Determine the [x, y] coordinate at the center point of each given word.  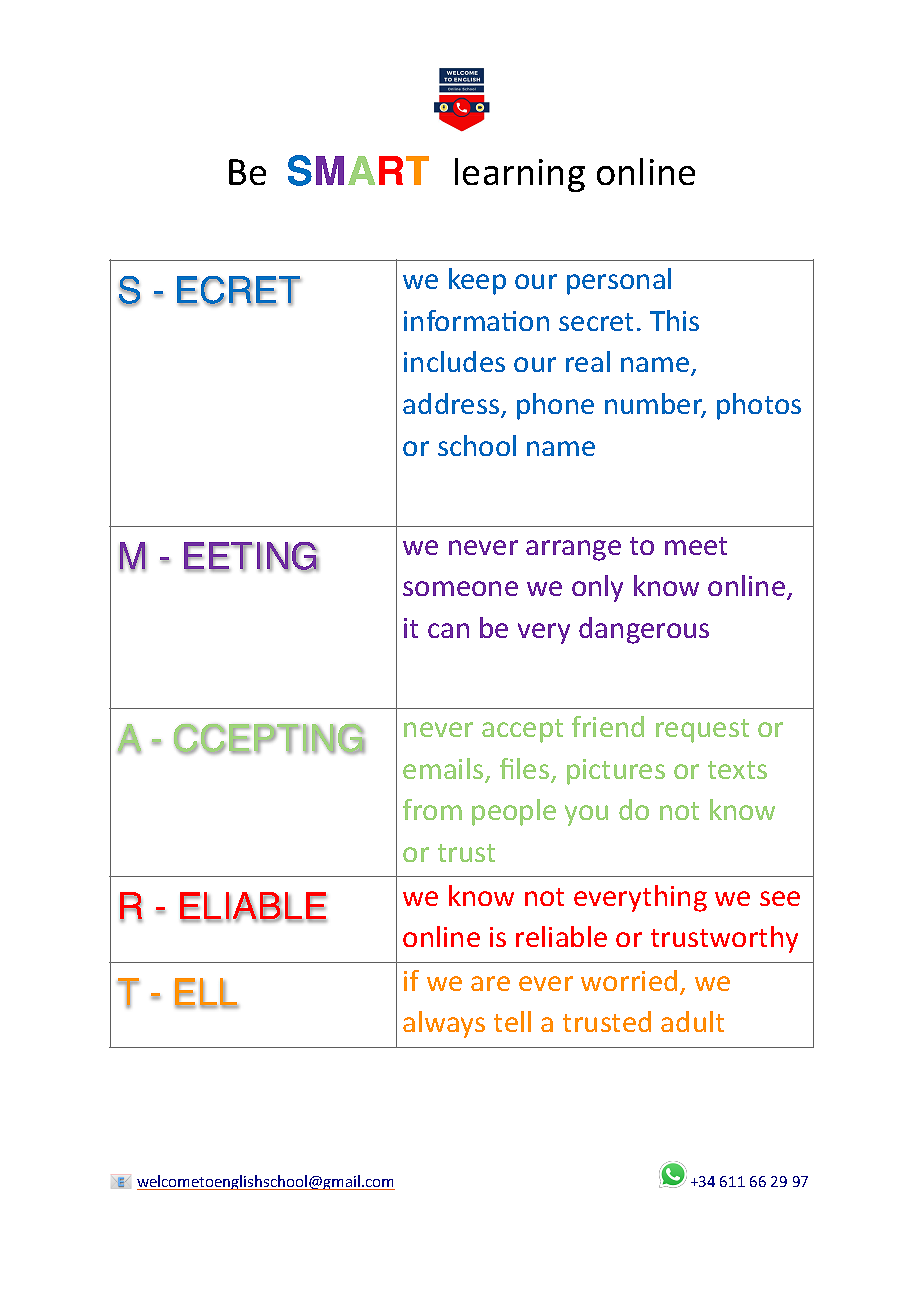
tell [512, 1021]
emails [444, 770]
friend [608, 726]
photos [759, 406]
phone [555, 406]
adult [692, 1021]
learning [520, 175]
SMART [358, 170]
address [452, 405]
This [674, 320]
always [444, 1024]
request [702, 731]
